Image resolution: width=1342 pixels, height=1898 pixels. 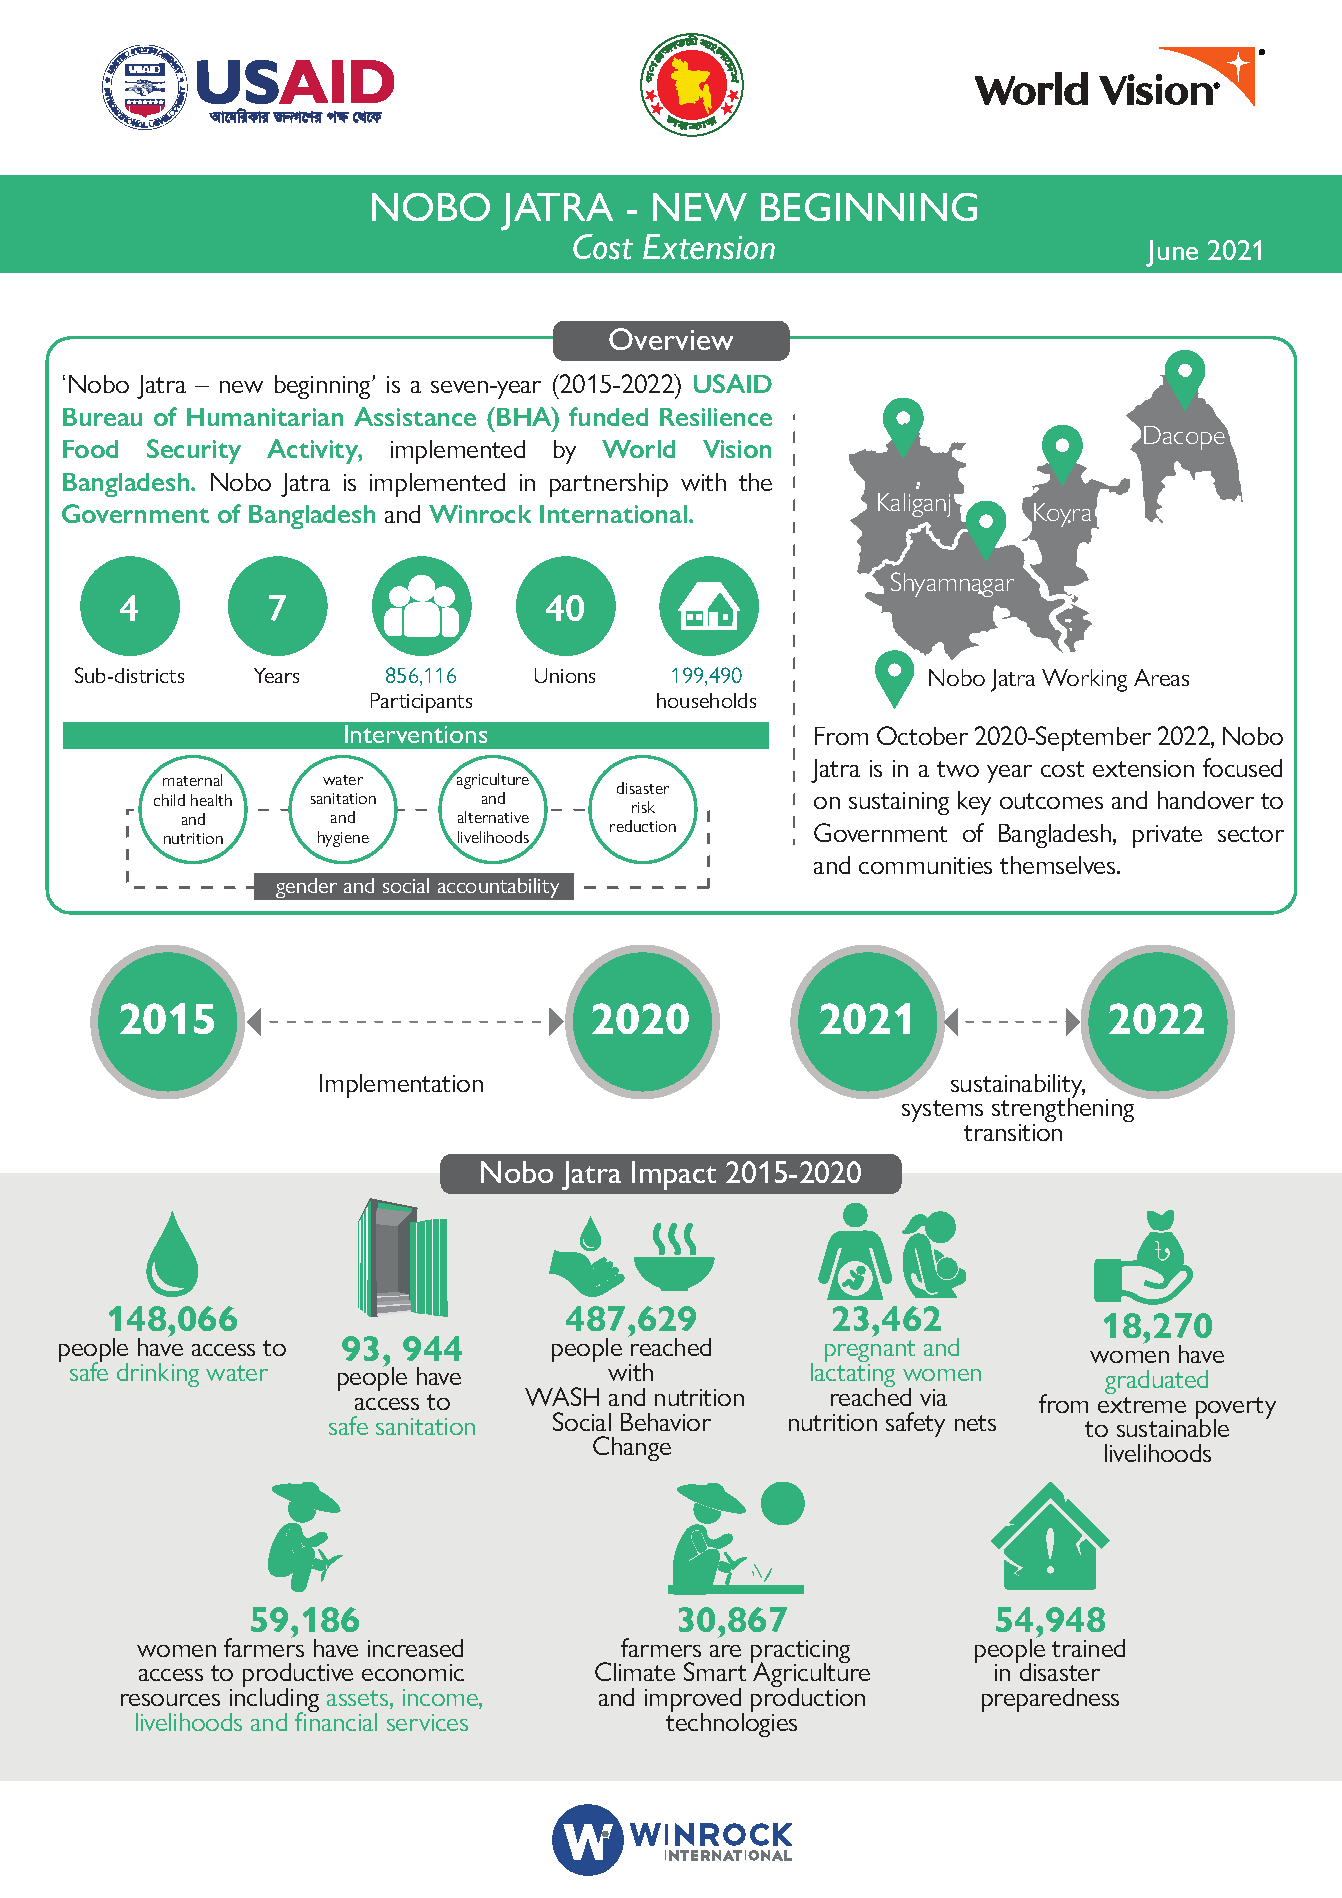 What do you see at coordinates (671, 339) in the page?
I see `Overview` at bounding box center [671, 339].
